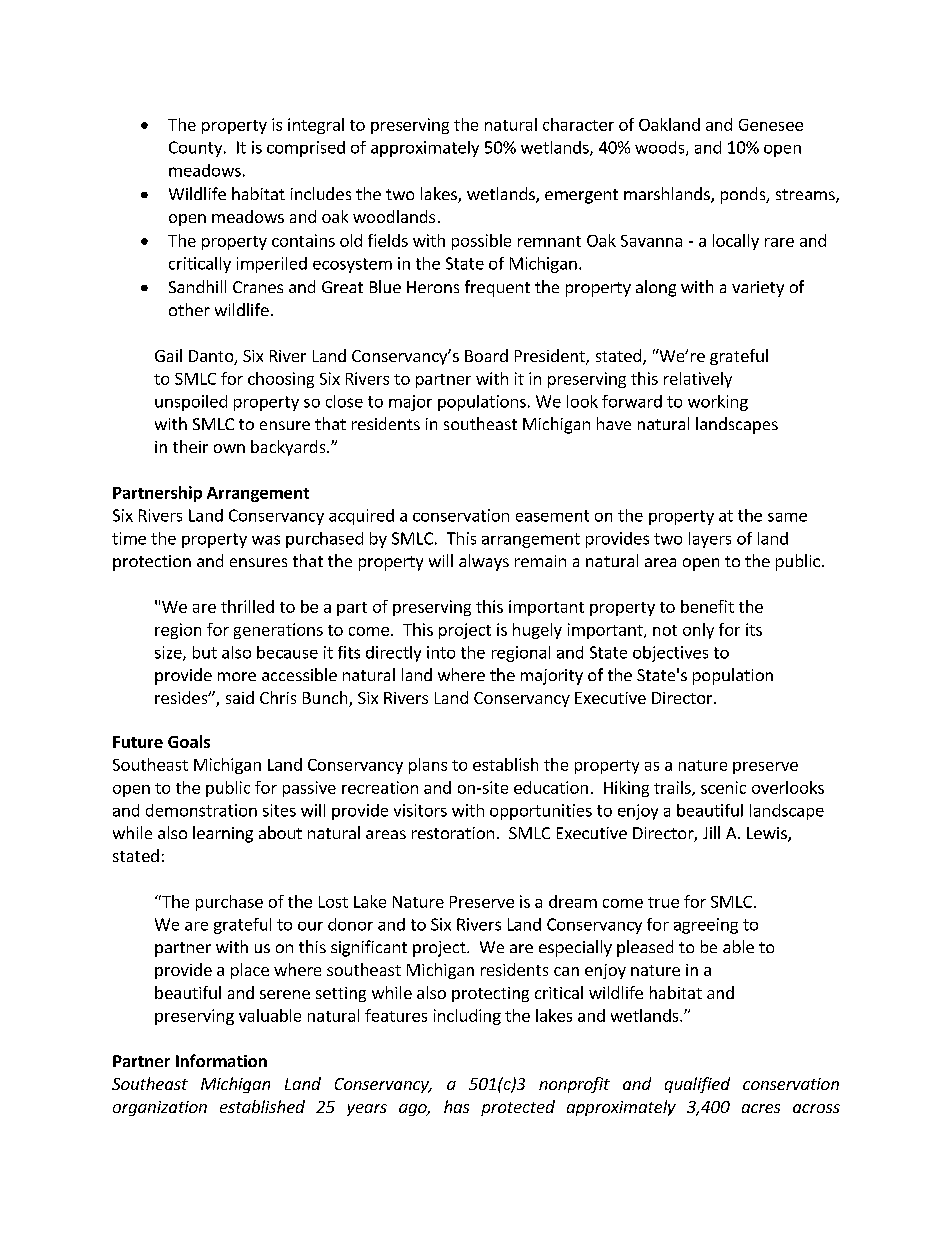 The width and height of the page is (952, 1233). Describe the element at coordinates (744, 195) in the page. I see `ponds` at that location.
